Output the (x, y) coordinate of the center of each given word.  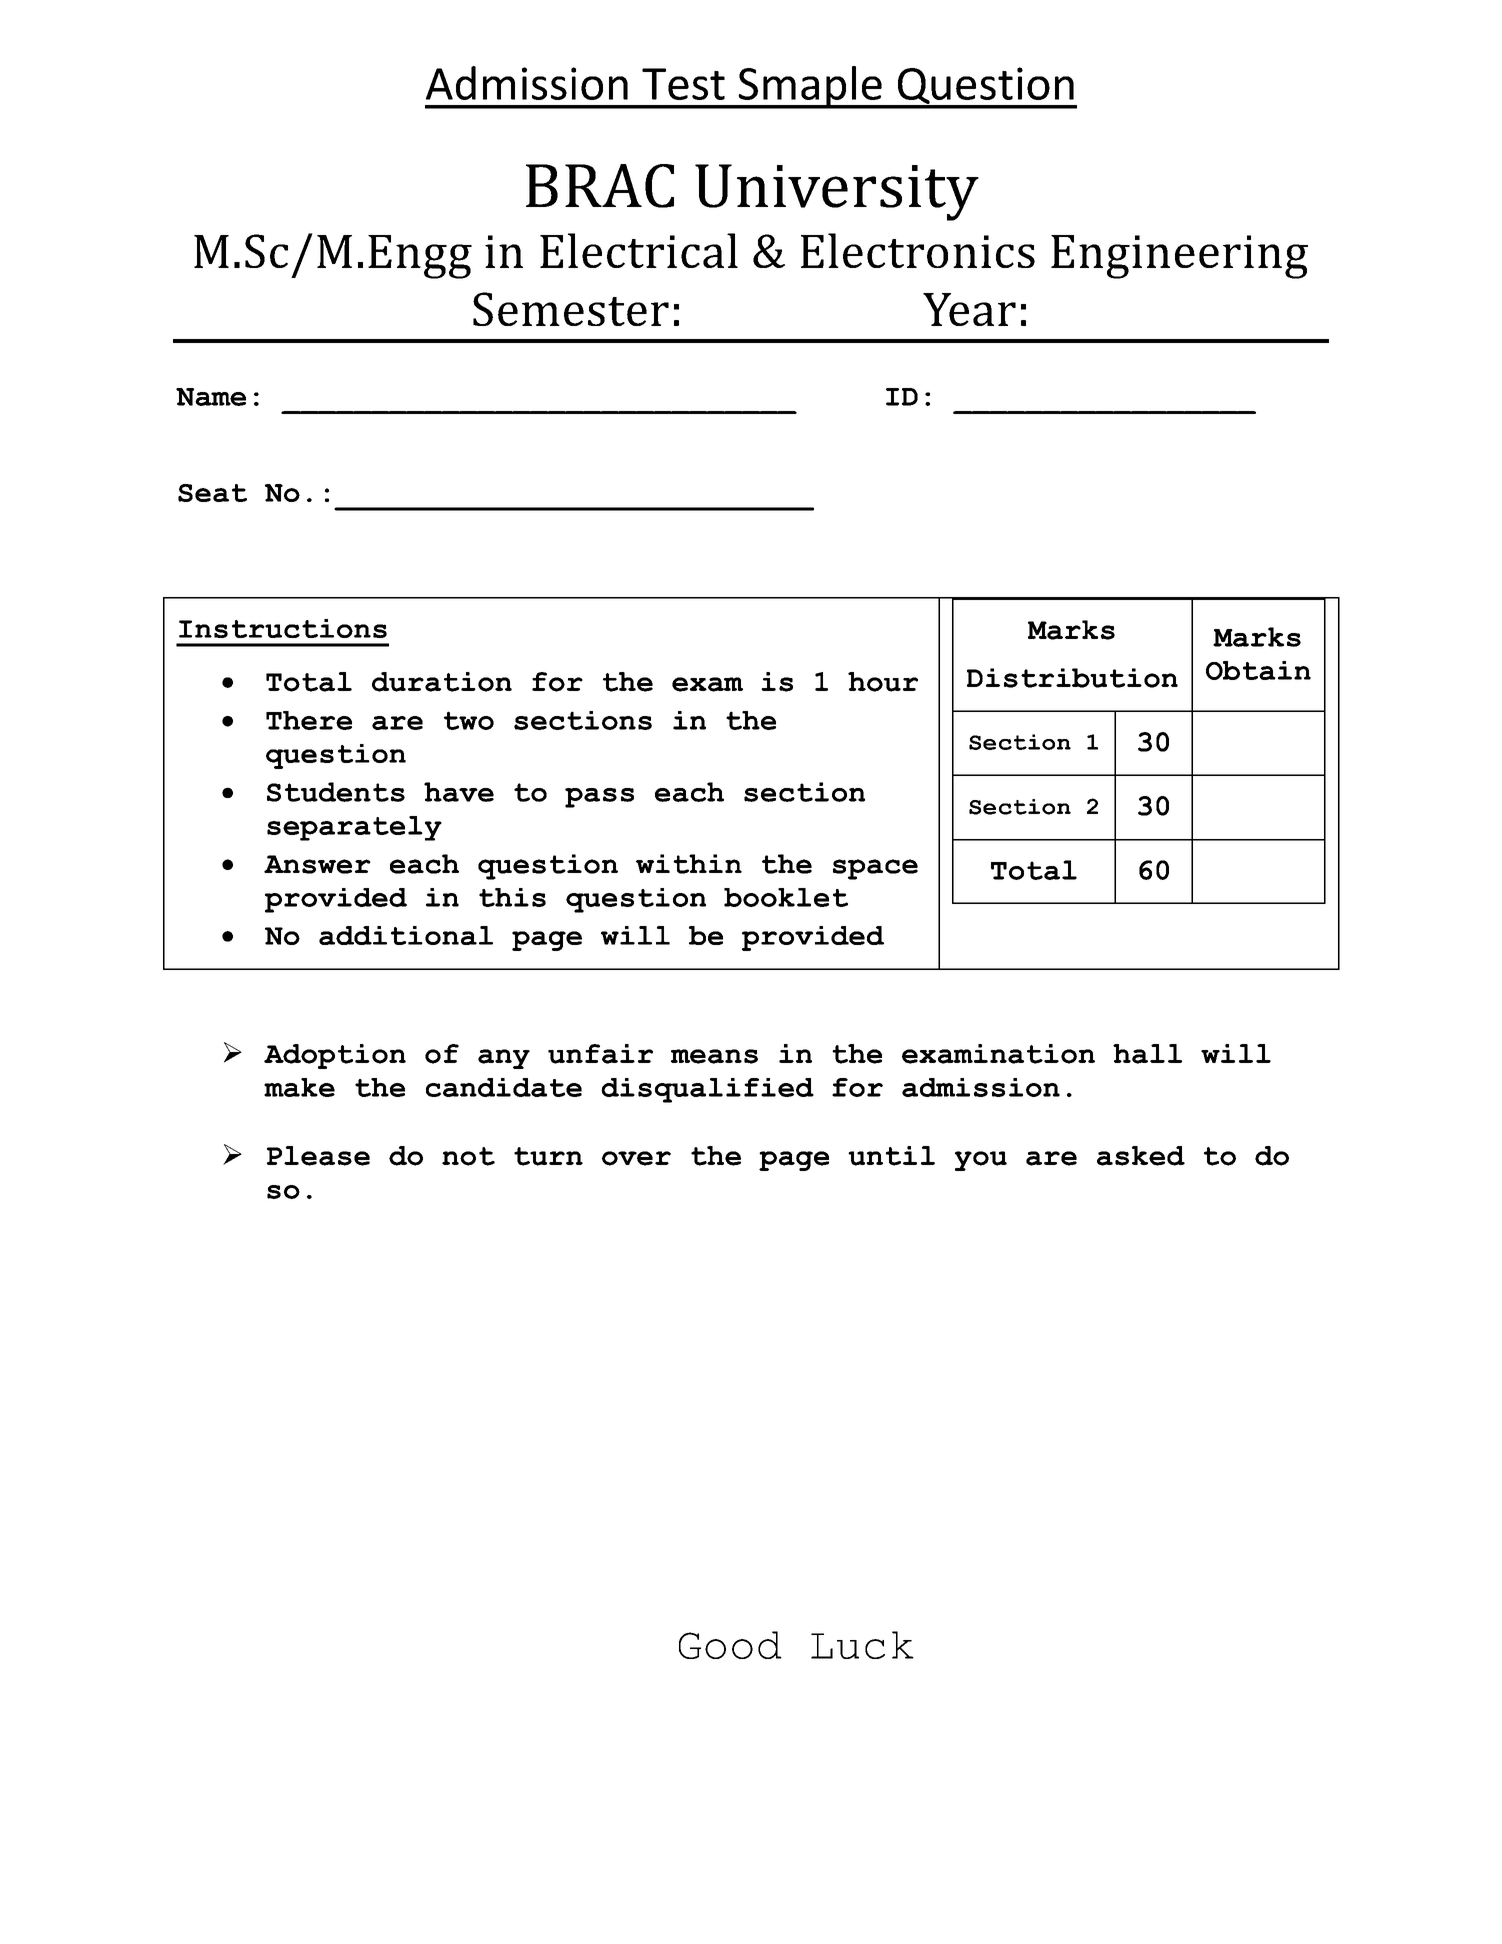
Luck (862, 1645)
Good (730, 1645)
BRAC (600, 186)
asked (1141, 1156)
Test (683, 84)
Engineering (1179, 257)
